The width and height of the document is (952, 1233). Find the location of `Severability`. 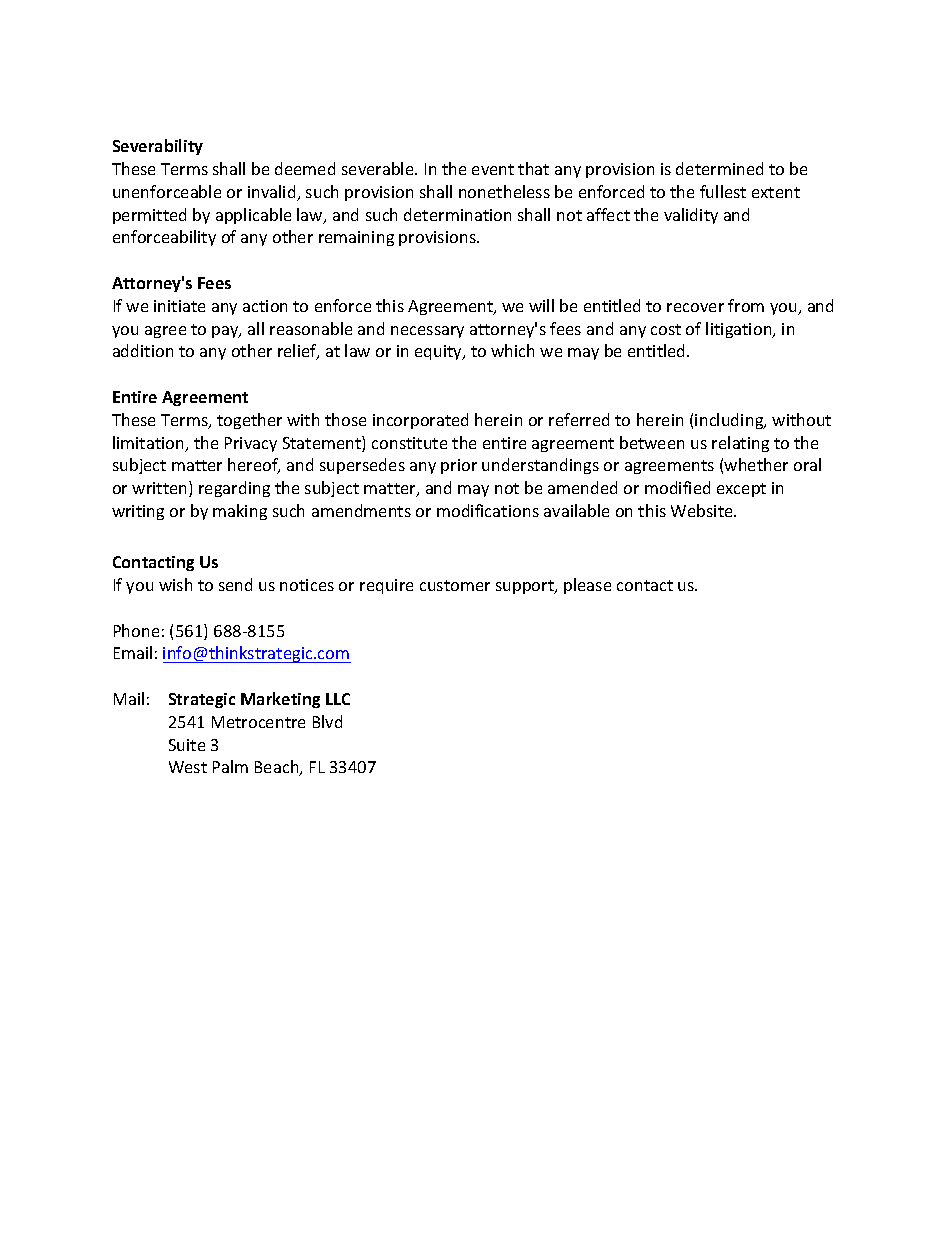

Severability is located at coordinates (158, 147).
